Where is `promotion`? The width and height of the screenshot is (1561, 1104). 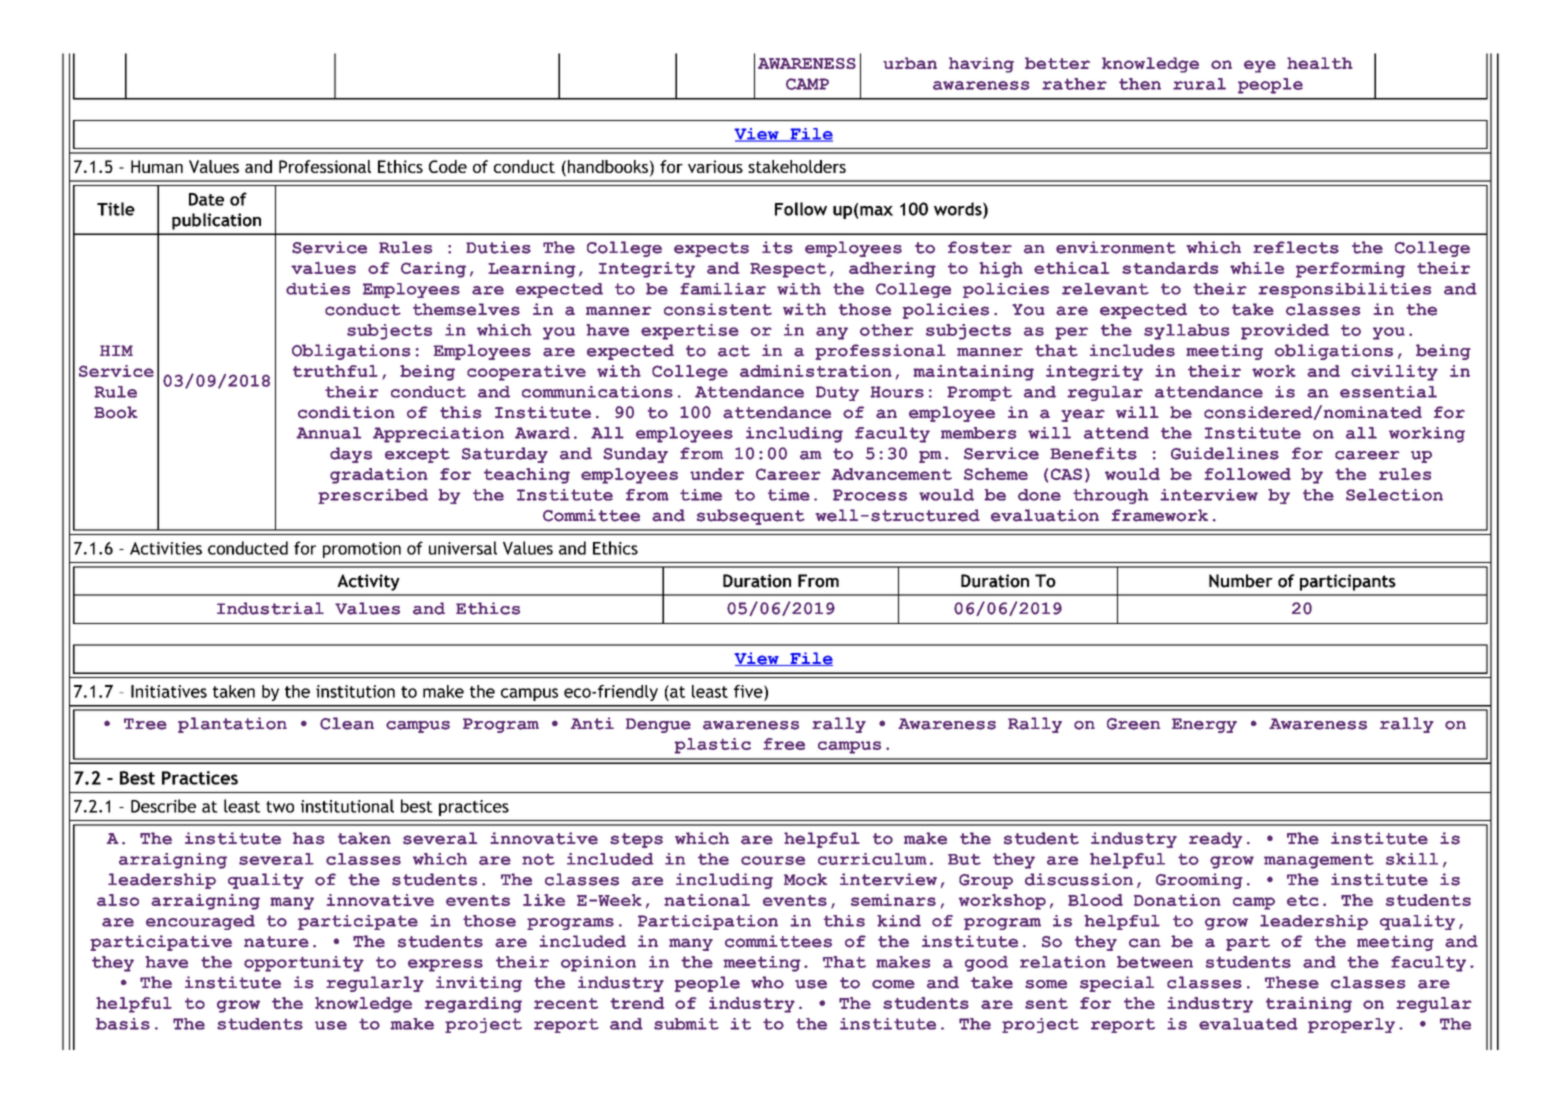 promotion is located at coordinates (362, 550).
